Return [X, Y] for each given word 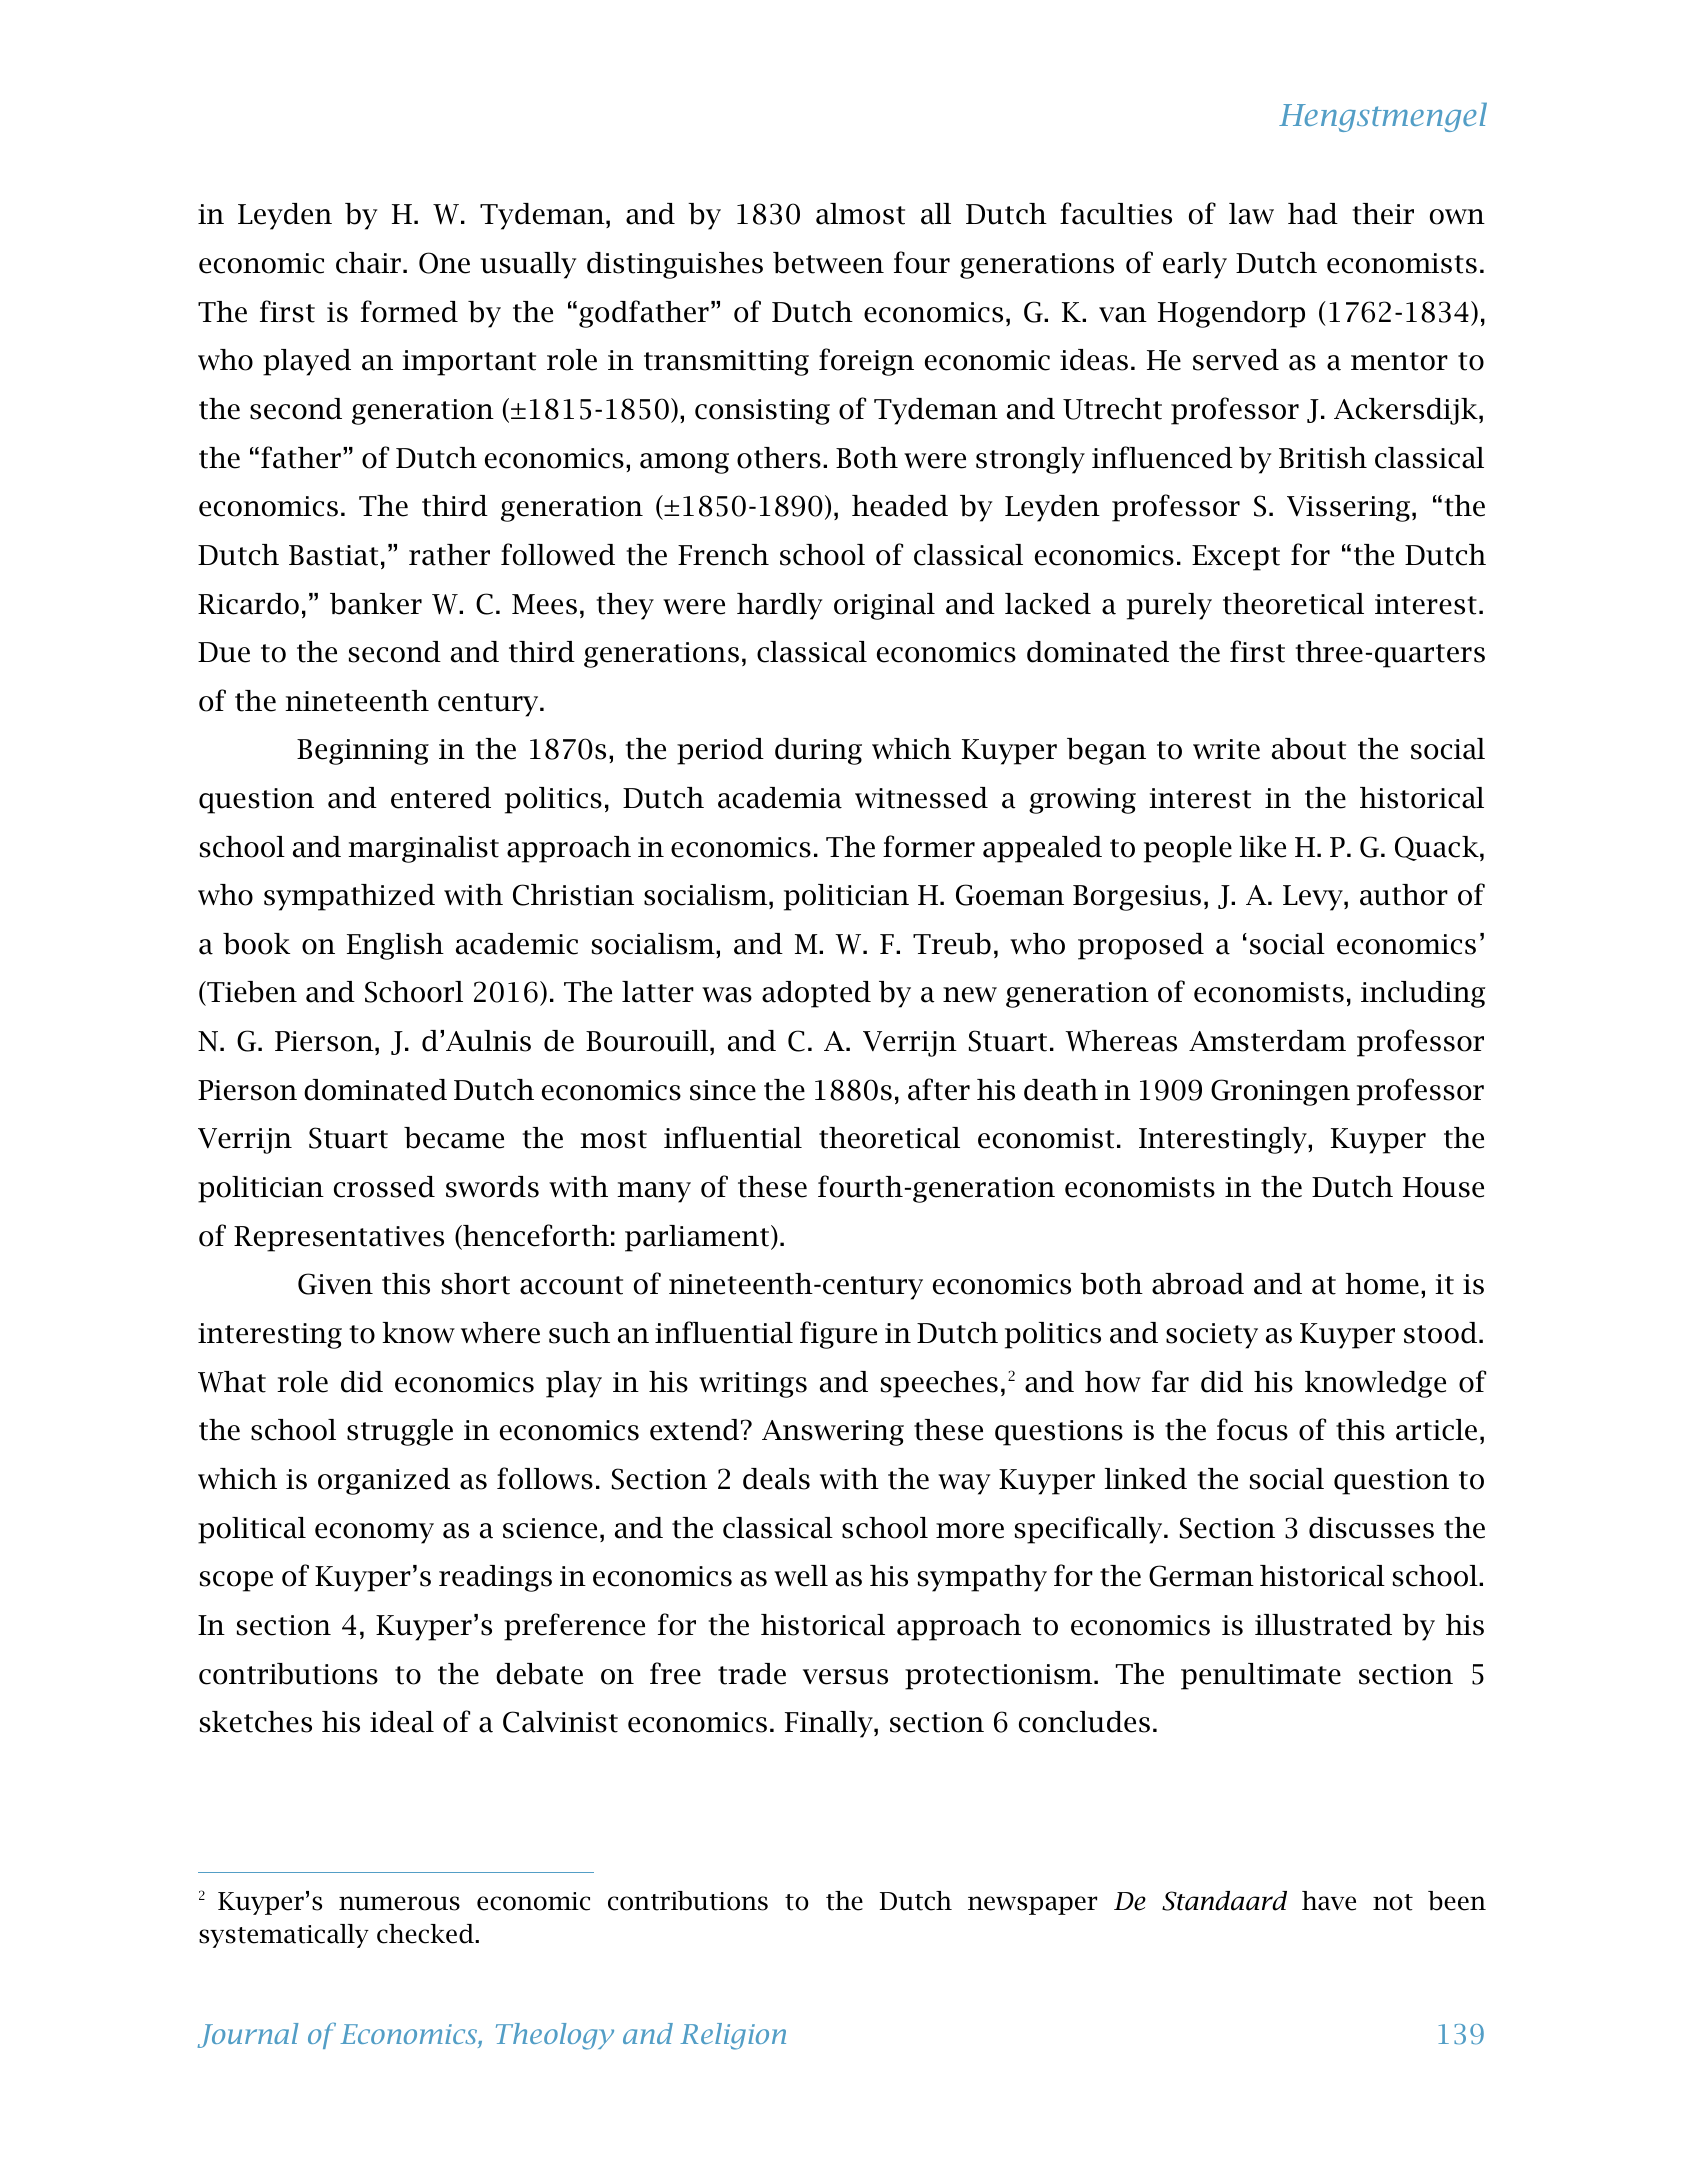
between [828, 263]
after [939, 1089]
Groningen [1280, 1092]
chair [368, 263]
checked [426, 1934]
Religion [733, 2036]
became [454, 1138]
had [1313, 214]
